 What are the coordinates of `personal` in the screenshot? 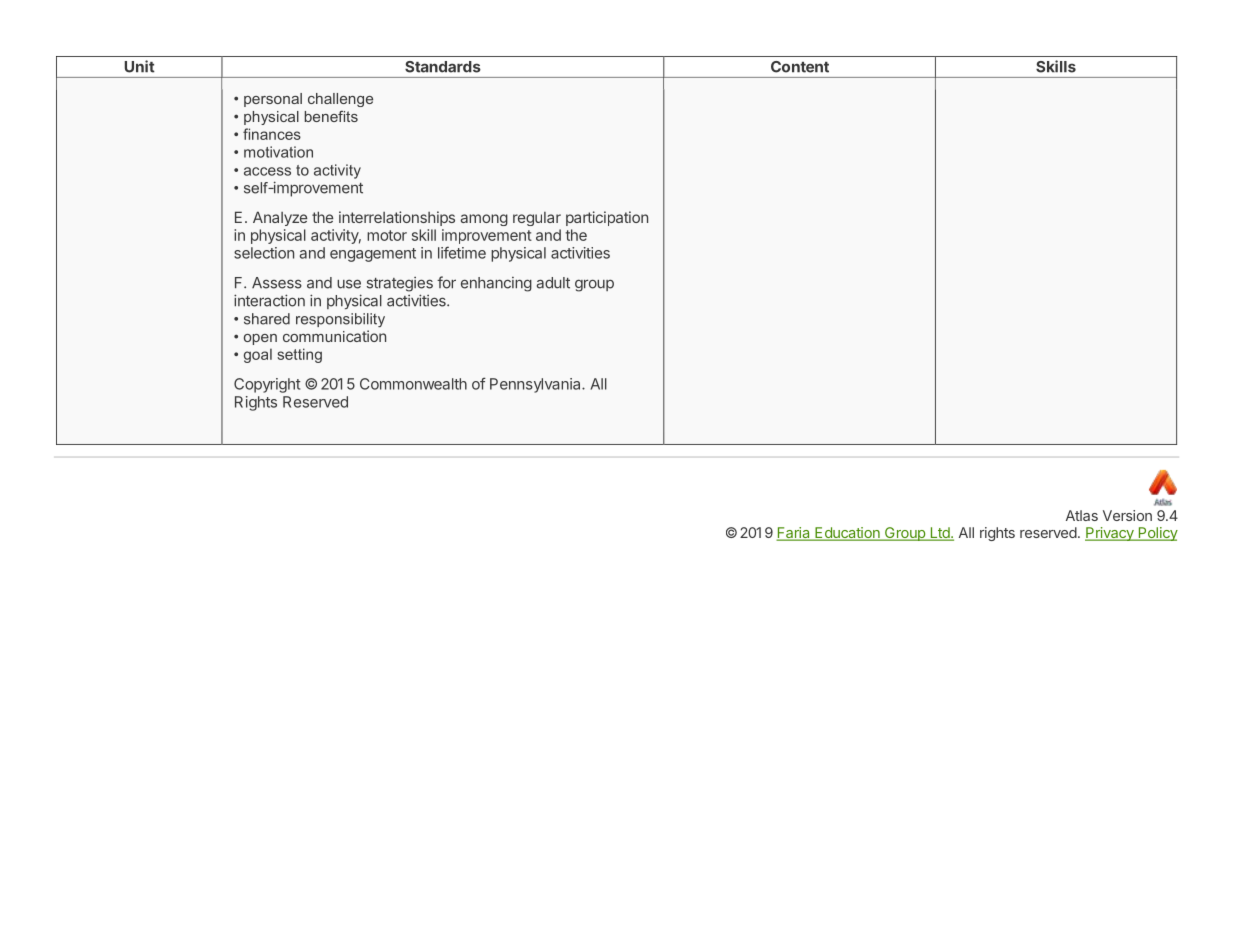 It's located at (273, 100).
